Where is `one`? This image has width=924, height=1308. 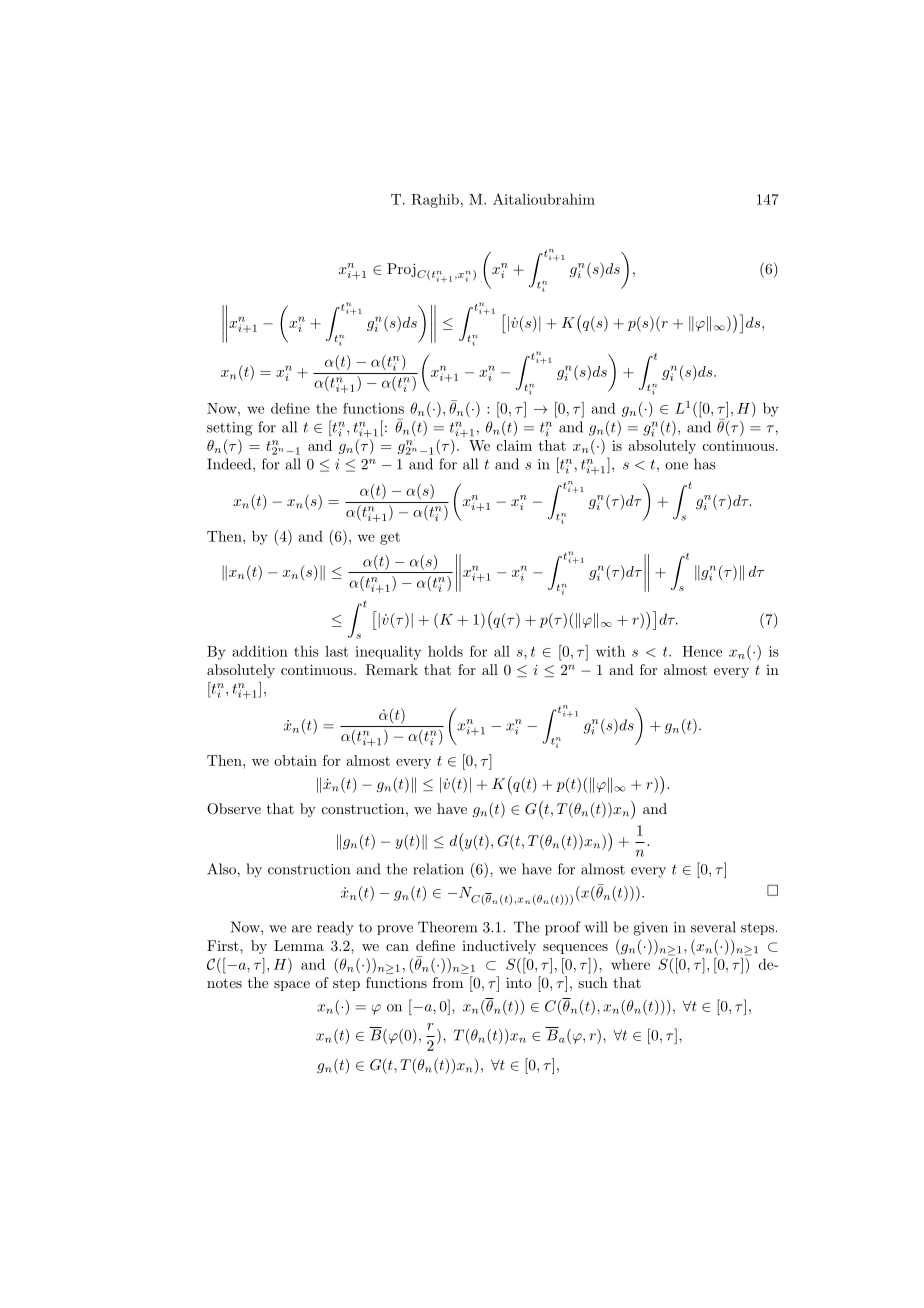
one is located at coordinates (676, 466).
